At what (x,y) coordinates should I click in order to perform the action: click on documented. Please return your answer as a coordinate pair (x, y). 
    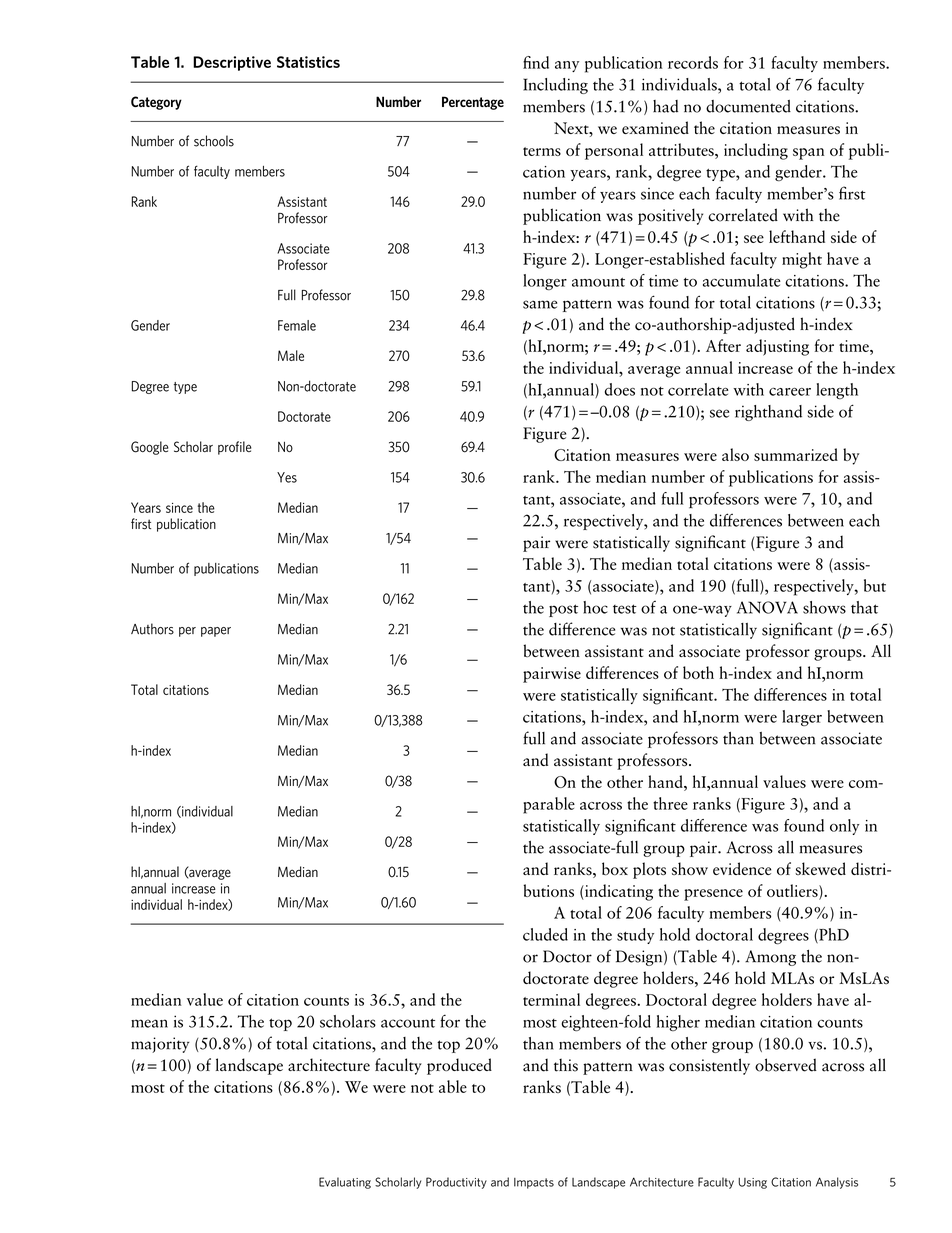
    Looking at the image, I should click on (748, 106).
